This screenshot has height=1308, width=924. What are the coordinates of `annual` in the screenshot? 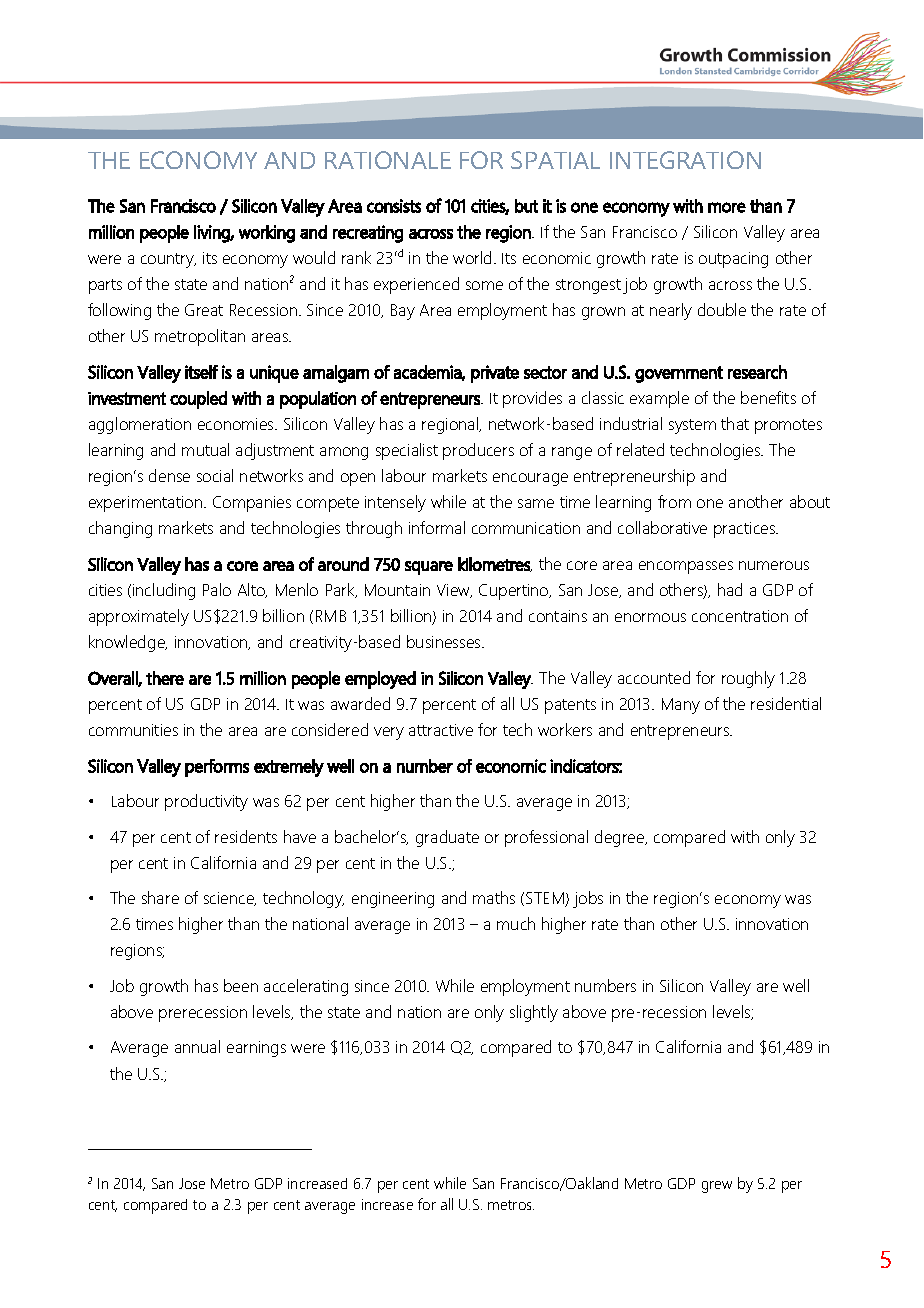 It's located at (197, 1046).
